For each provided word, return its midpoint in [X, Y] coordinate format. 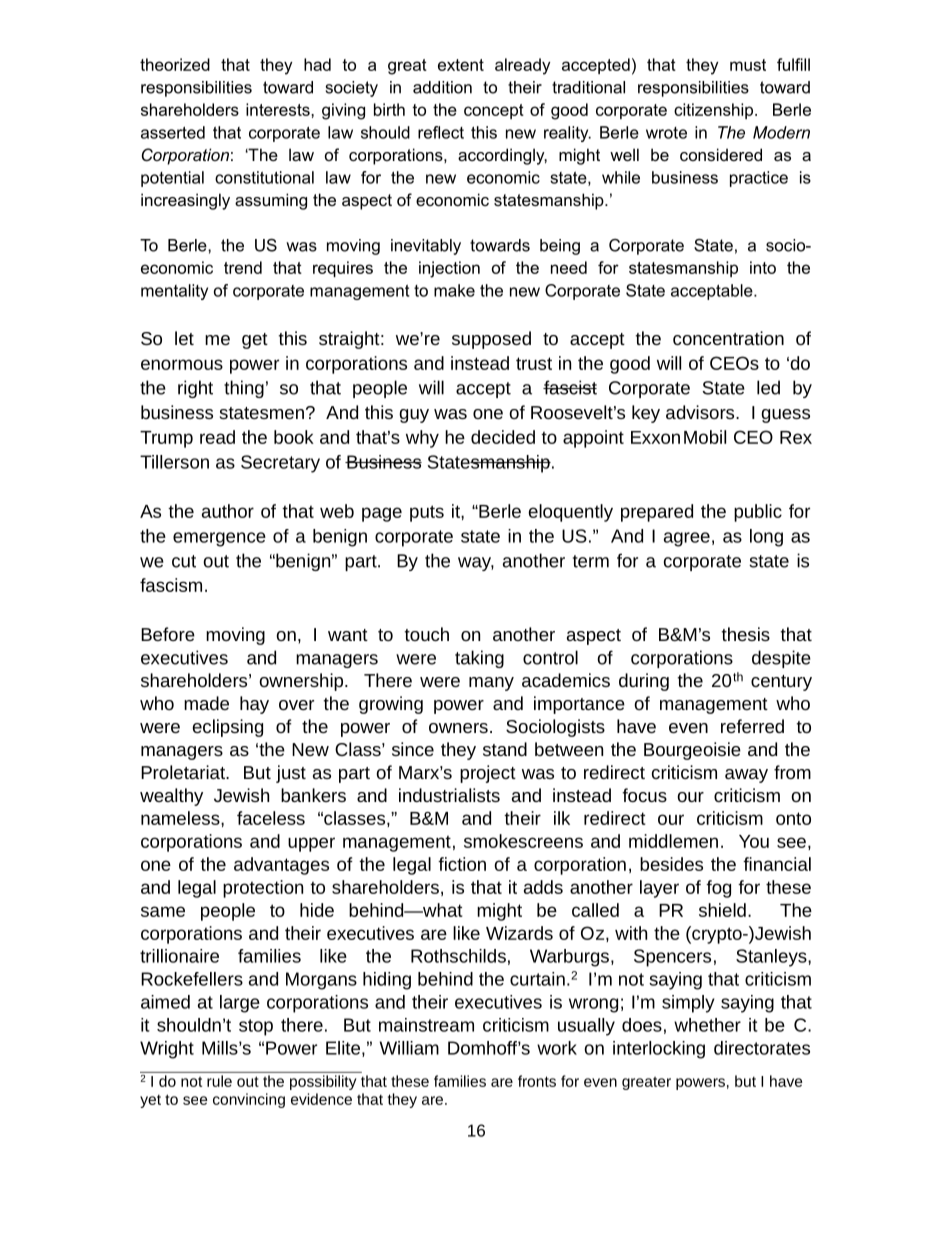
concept [494, 111]
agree [687, 539]
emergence [219, 539]
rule [219, 1081]
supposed [491, 340]
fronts [537, 1081]
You [754, 841]
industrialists [449, 795]
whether [707, 1025]
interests [279, 109]
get [255, 341]
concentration [728, 338]
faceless [271, 818]
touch [426, 634]
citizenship [715, 111]
